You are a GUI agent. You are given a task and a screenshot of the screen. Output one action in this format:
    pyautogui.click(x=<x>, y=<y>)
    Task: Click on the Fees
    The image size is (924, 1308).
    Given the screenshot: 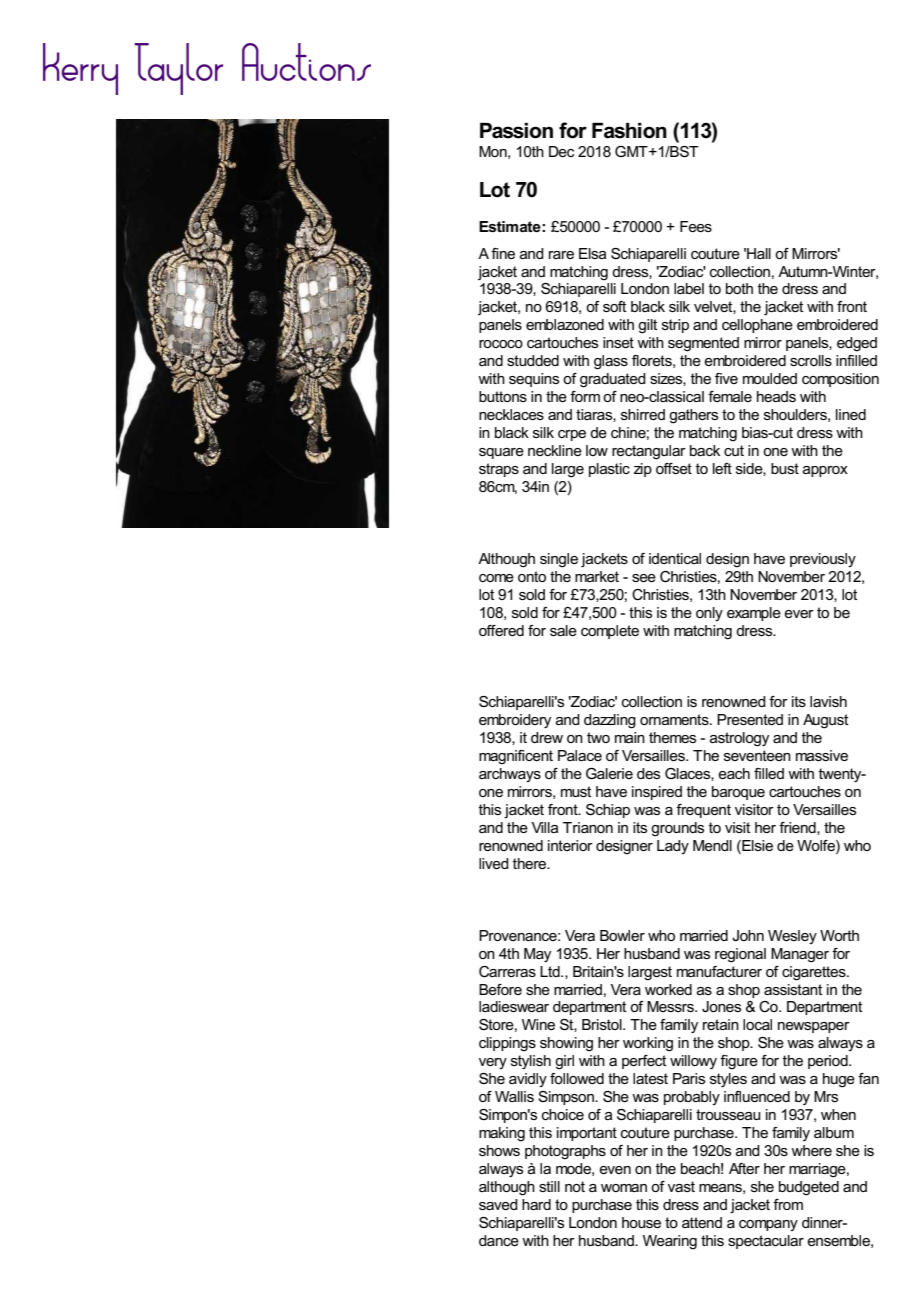 What is the action you would take?
    pyautogui.click(x=696, y=226)
